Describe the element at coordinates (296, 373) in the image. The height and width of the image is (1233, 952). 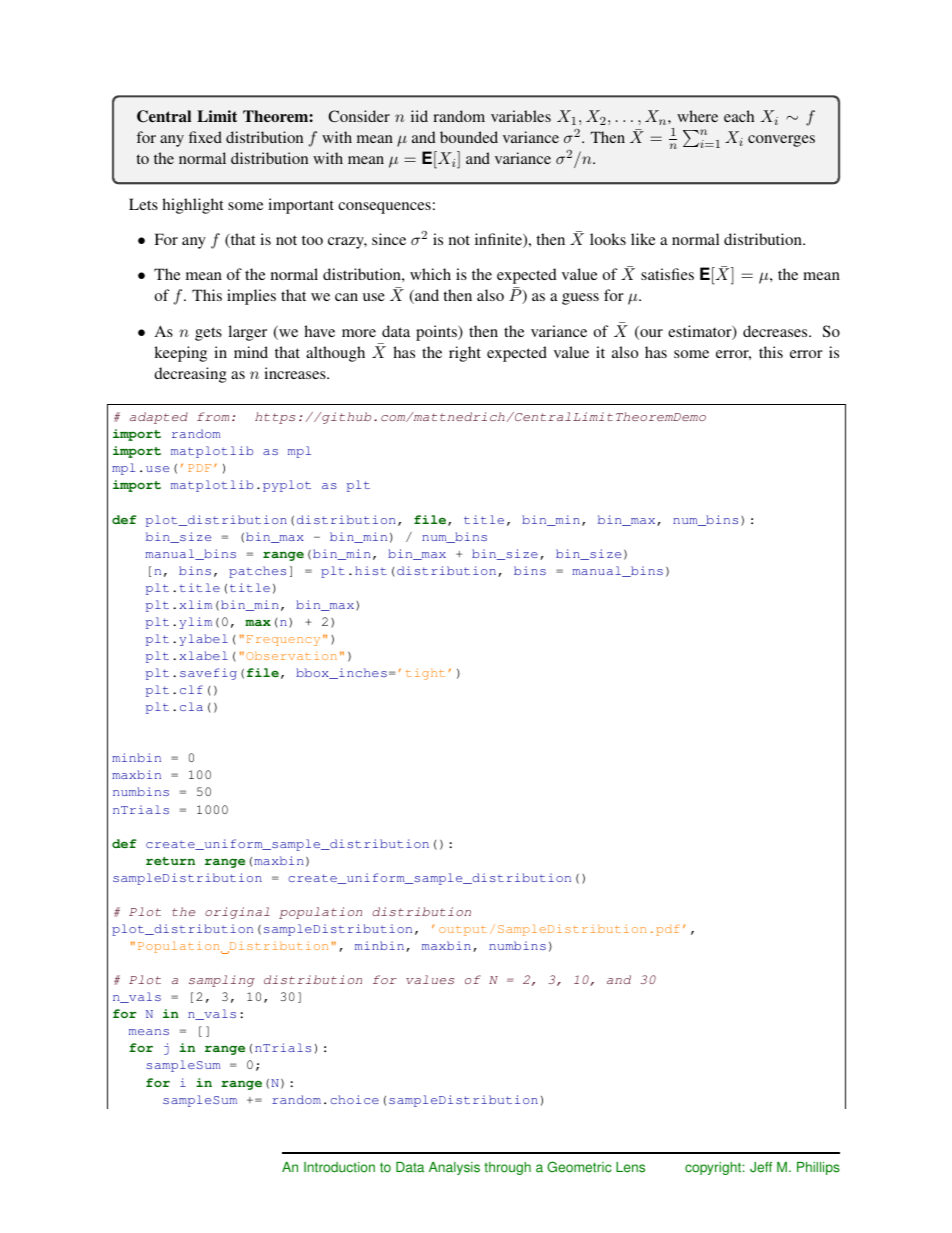
I see `increases` at that location.
